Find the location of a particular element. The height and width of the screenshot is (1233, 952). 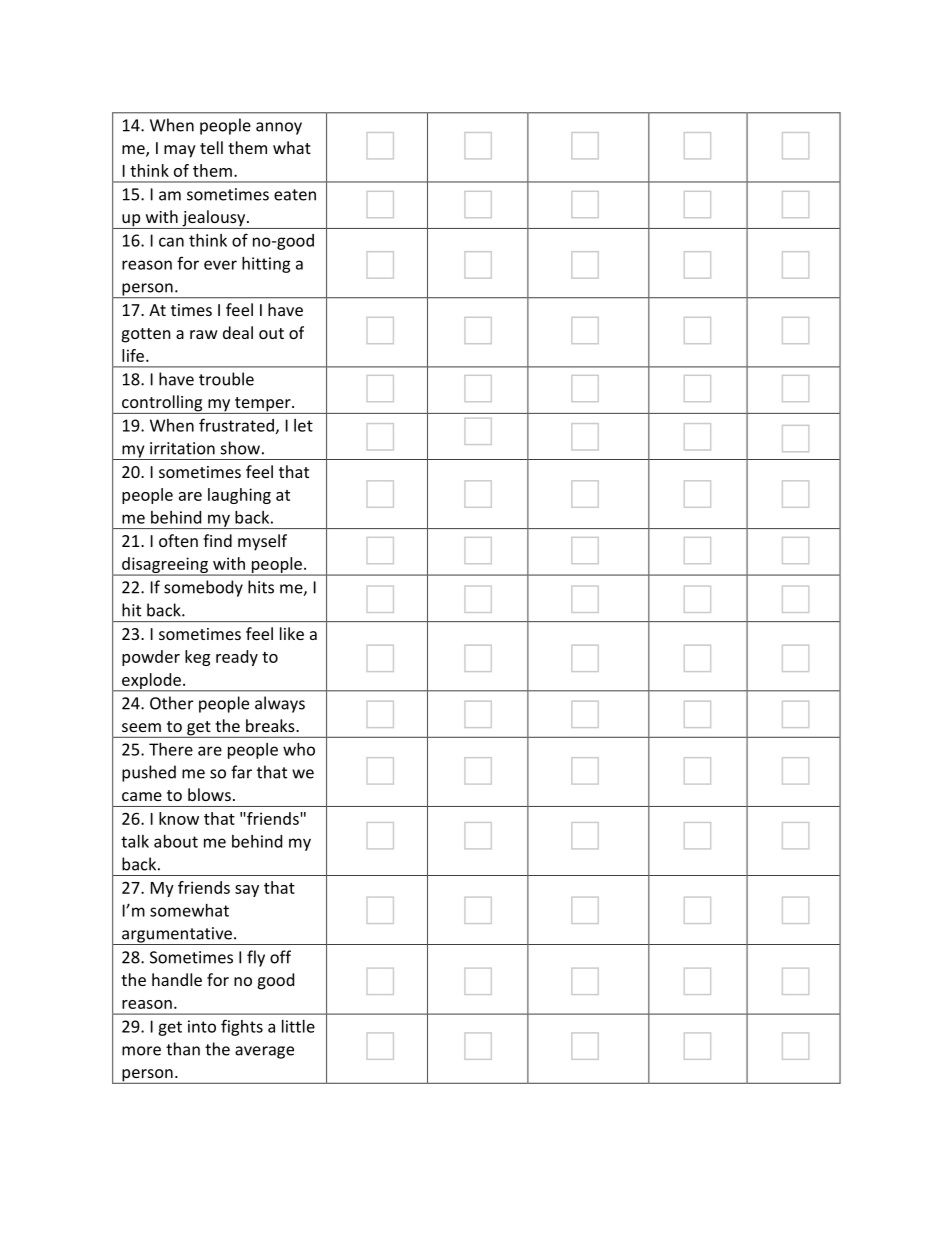

explode is located at coordinates (151, 682).
